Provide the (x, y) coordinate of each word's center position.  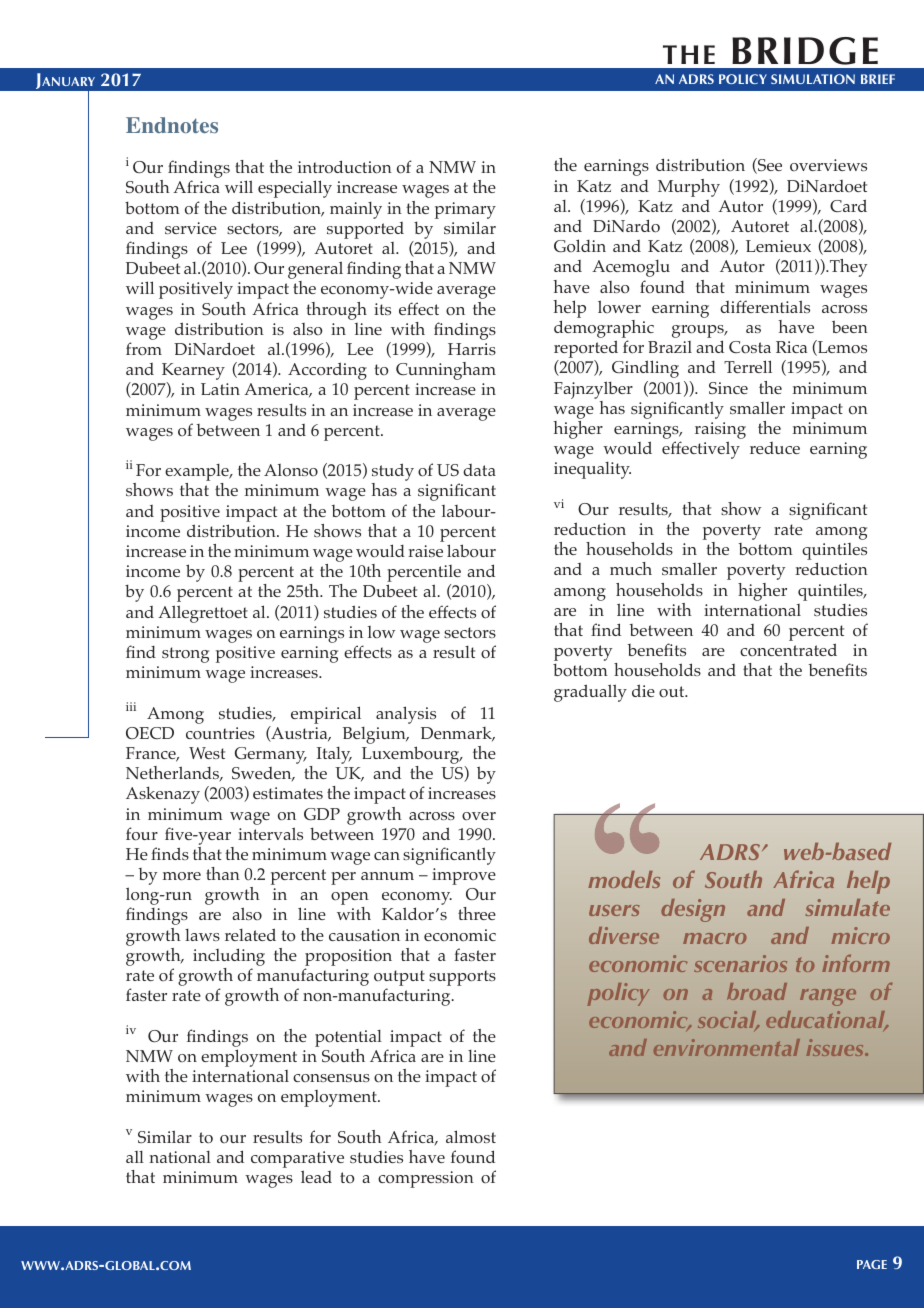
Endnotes (172, 125)
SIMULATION (813, 79)
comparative (297, 1161)
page (872, 1264)
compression (426, 1179)
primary (465, 210)
